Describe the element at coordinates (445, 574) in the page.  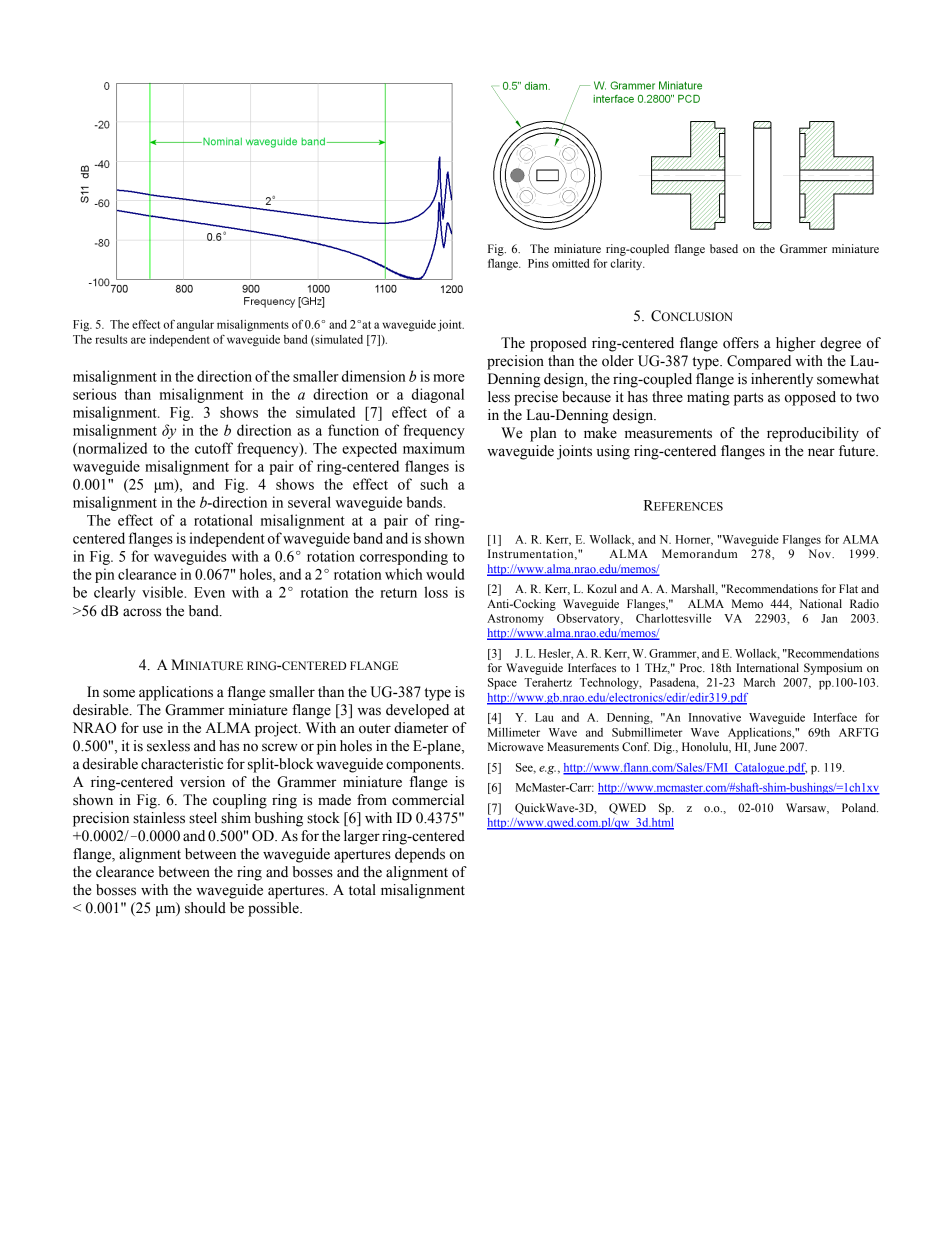
I see `would` at that location.
